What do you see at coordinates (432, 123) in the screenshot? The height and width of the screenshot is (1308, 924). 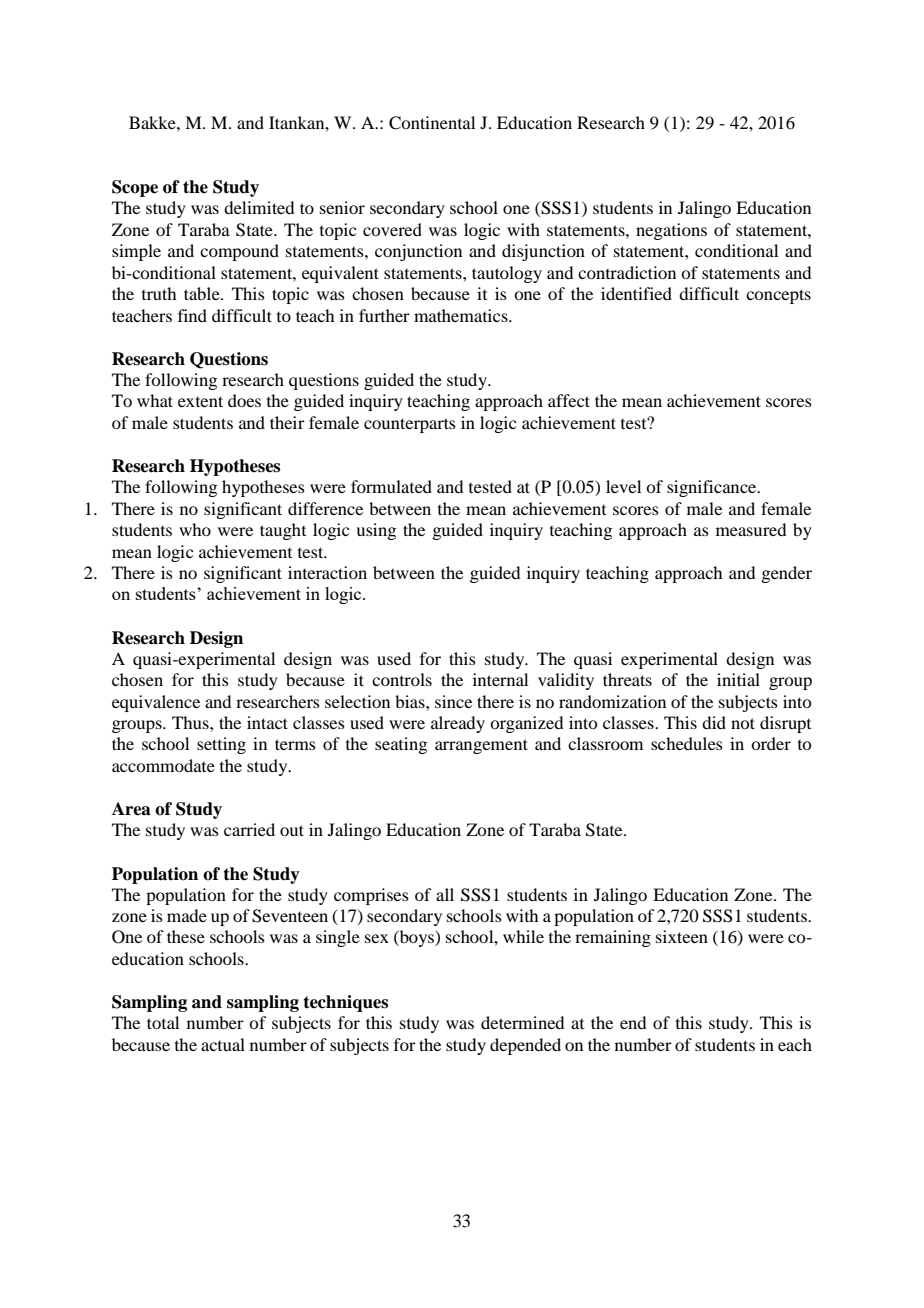 I see `Continental` at bounding box center [432, 123].
